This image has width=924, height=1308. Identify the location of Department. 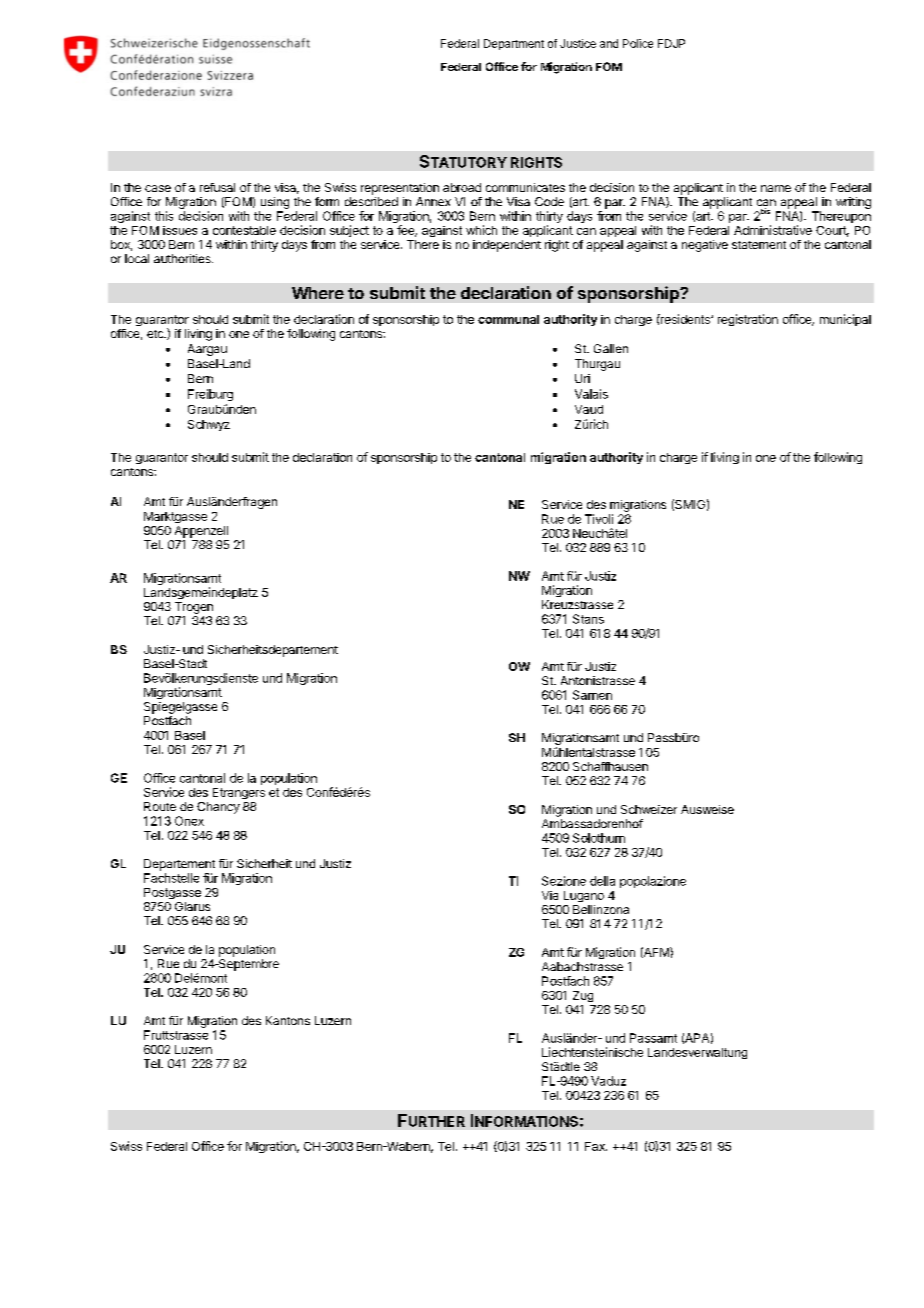
(514, 44).
